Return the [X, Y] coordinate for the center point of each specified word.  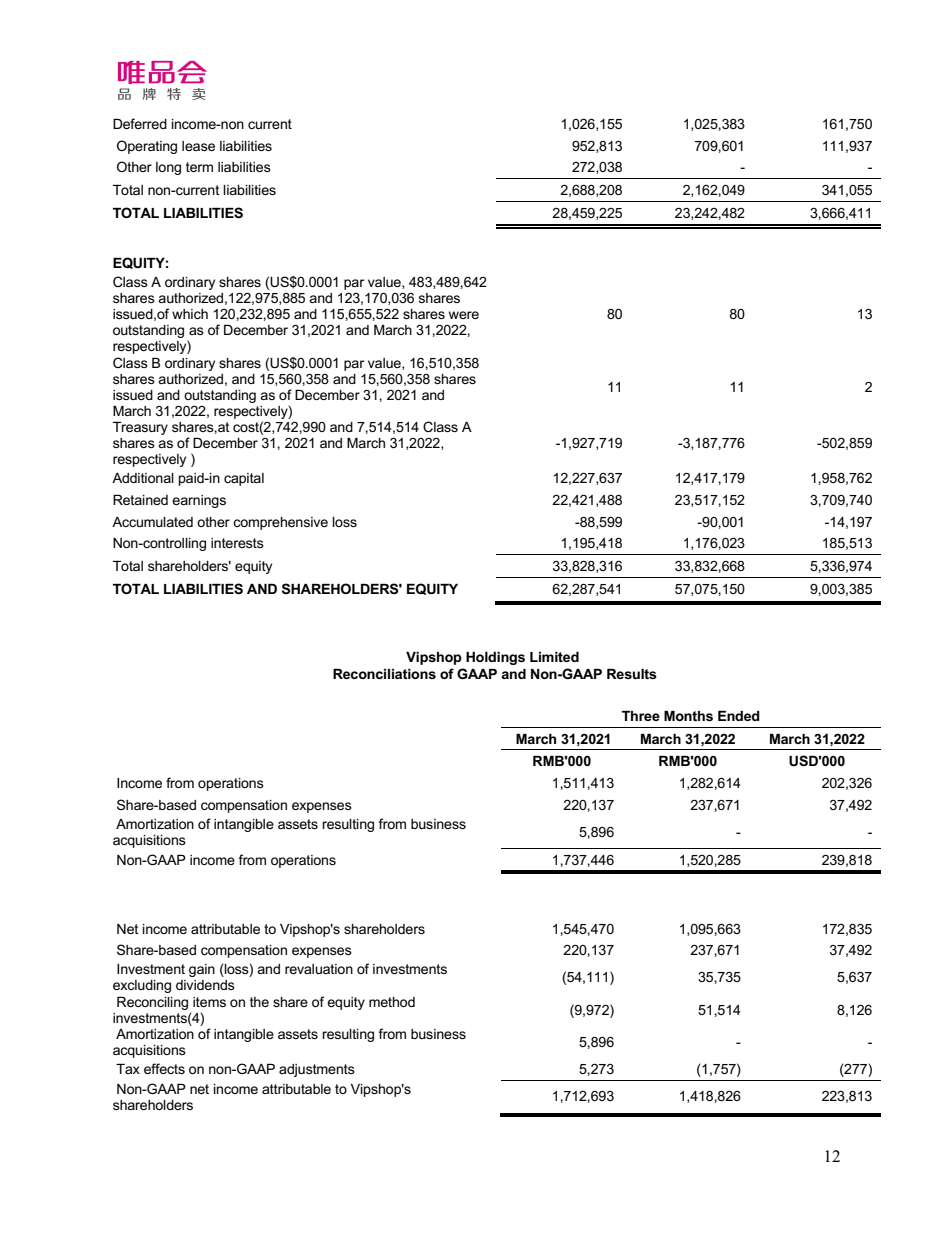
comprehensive [280, 523]
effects [164, 1068]
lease [198, 146]
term [199, 167]
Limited [554, 657]
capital [244, 479]
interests [237, 543]
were [464, 315]
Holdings [495, 658]
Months [688, 716]
